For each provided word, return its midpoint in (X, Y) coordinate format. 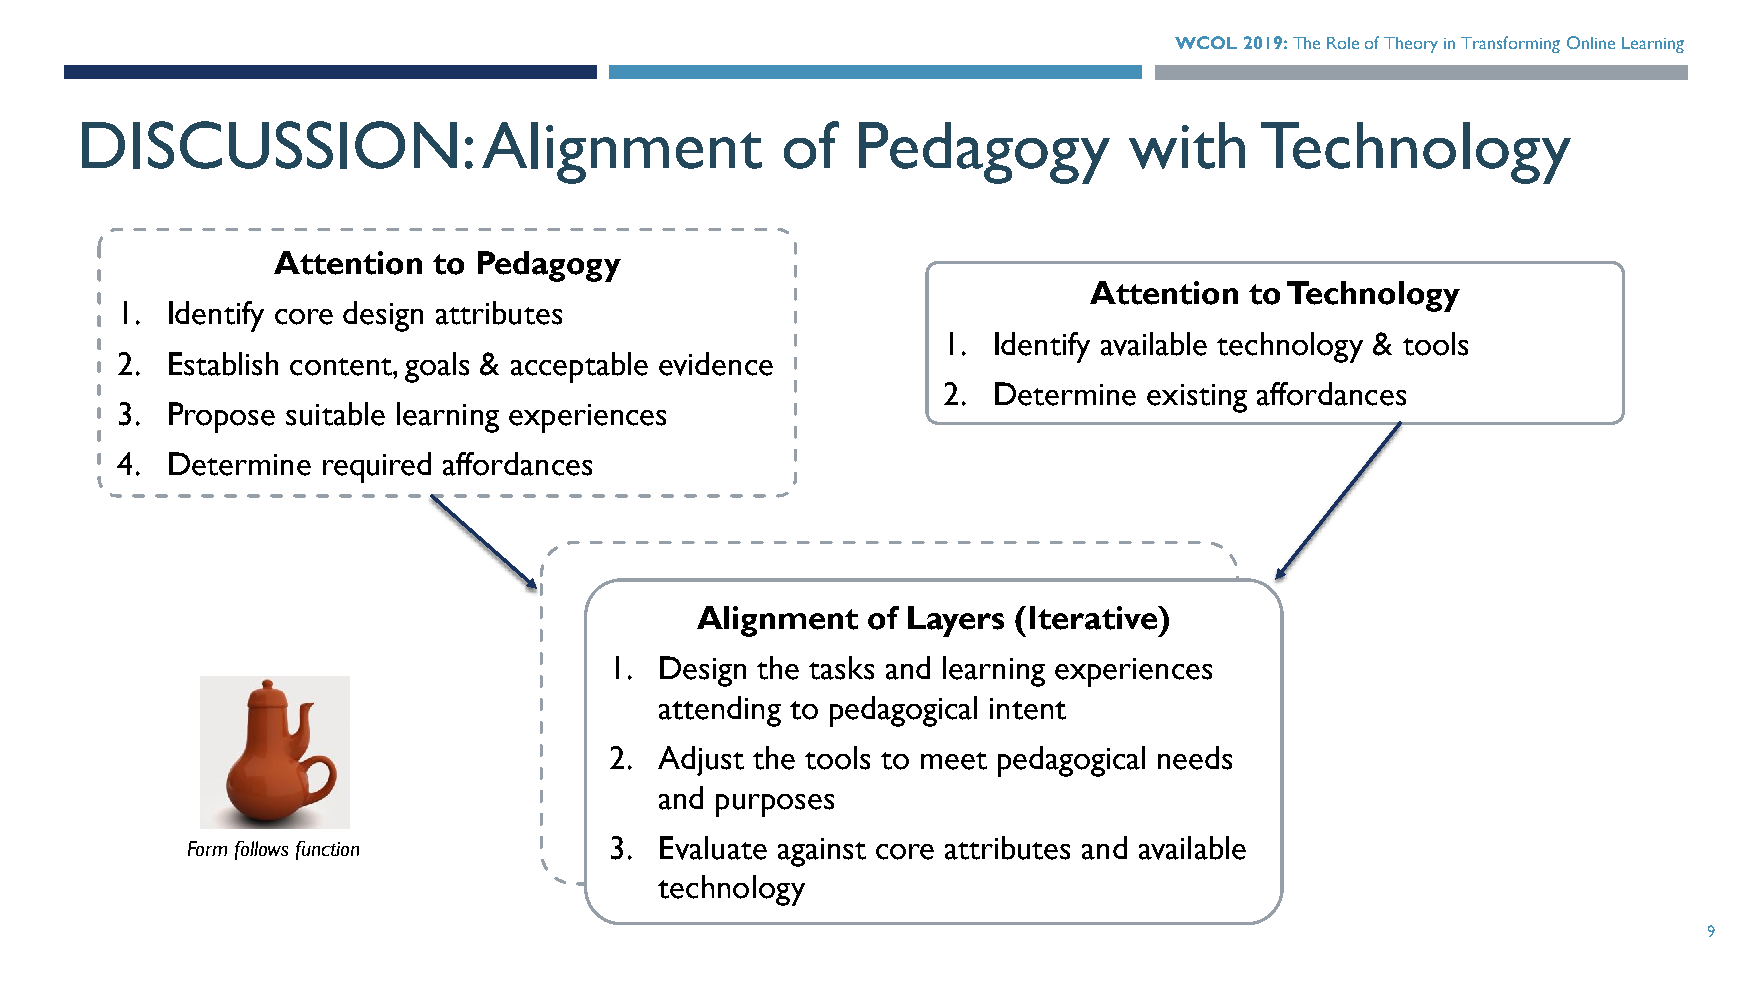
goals (437, 367)
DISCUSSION (269, 145)
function (327, 850)
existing (1197, 398)
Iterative (1094, 618)
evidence (716, 364)
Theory (1411, 45)
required (377, 467)
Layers (956, 621)
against (822, 852)
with (1187, 145)
